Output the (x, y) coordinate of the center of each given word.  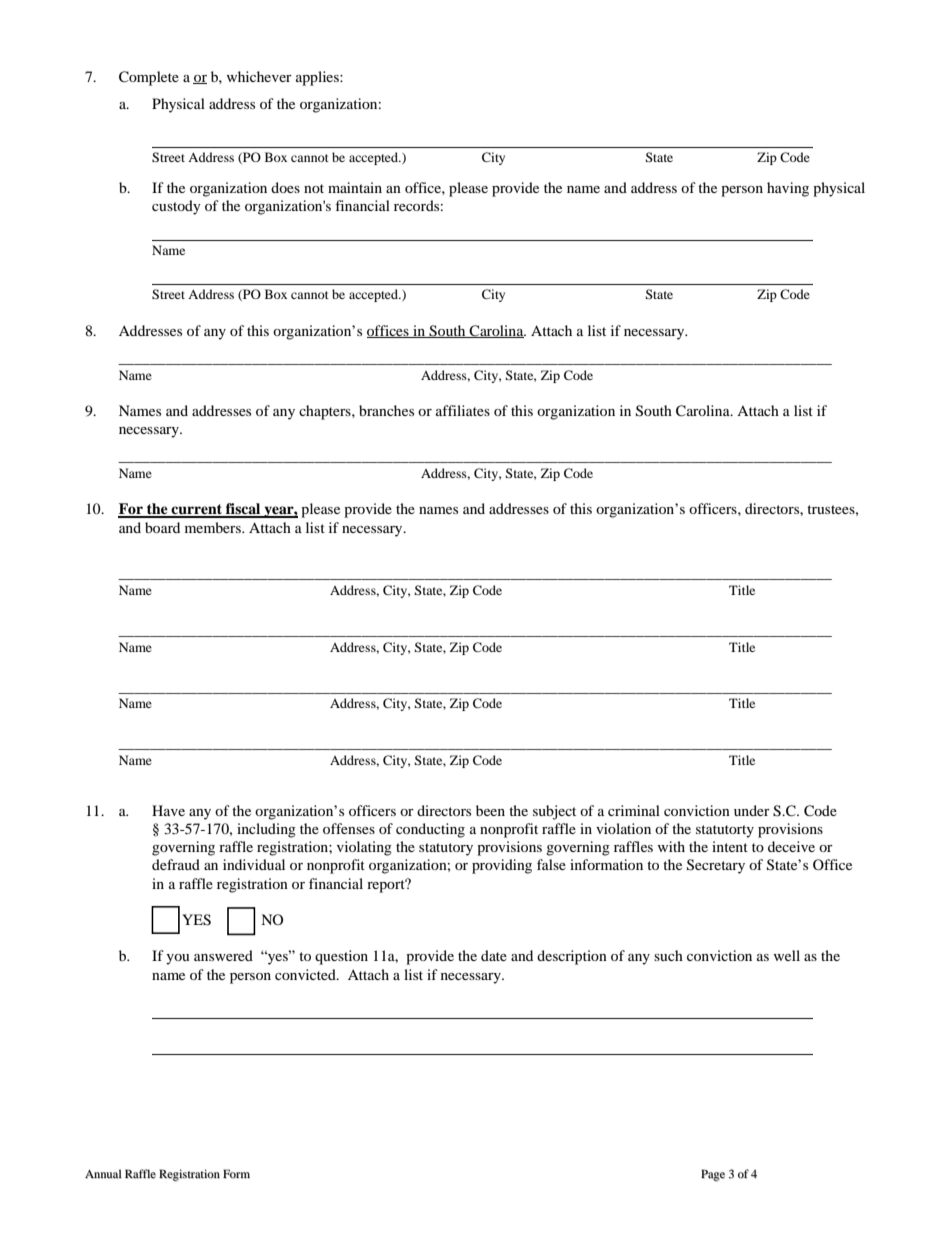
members (214, 527)
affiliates (463, 410)
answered (223, 955)
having (788, 189)
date (494, 955)
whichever (259, 76)
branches (386, 410)
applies (318, 78)
